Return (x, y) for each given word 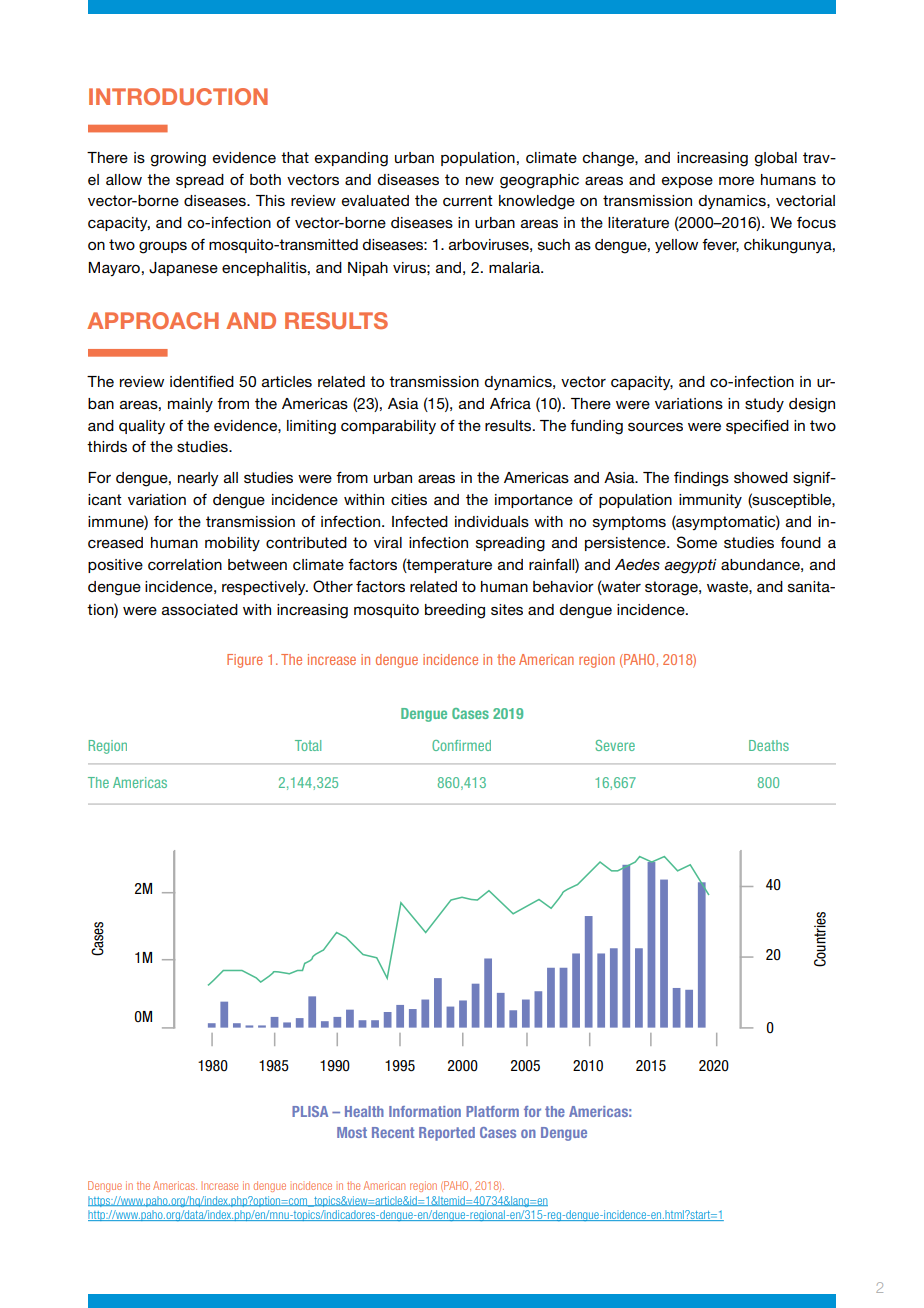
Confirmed (461, 745)
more (736, 180)
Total (308, 745)
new (480, 181)
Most (352, 1132)
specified (757, 427)
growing (178, 159)
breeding (455, 611)
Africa (510, 403)
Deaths (769, 745)
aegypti (690, 566)
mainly (190, 405)
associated (200, 609)
